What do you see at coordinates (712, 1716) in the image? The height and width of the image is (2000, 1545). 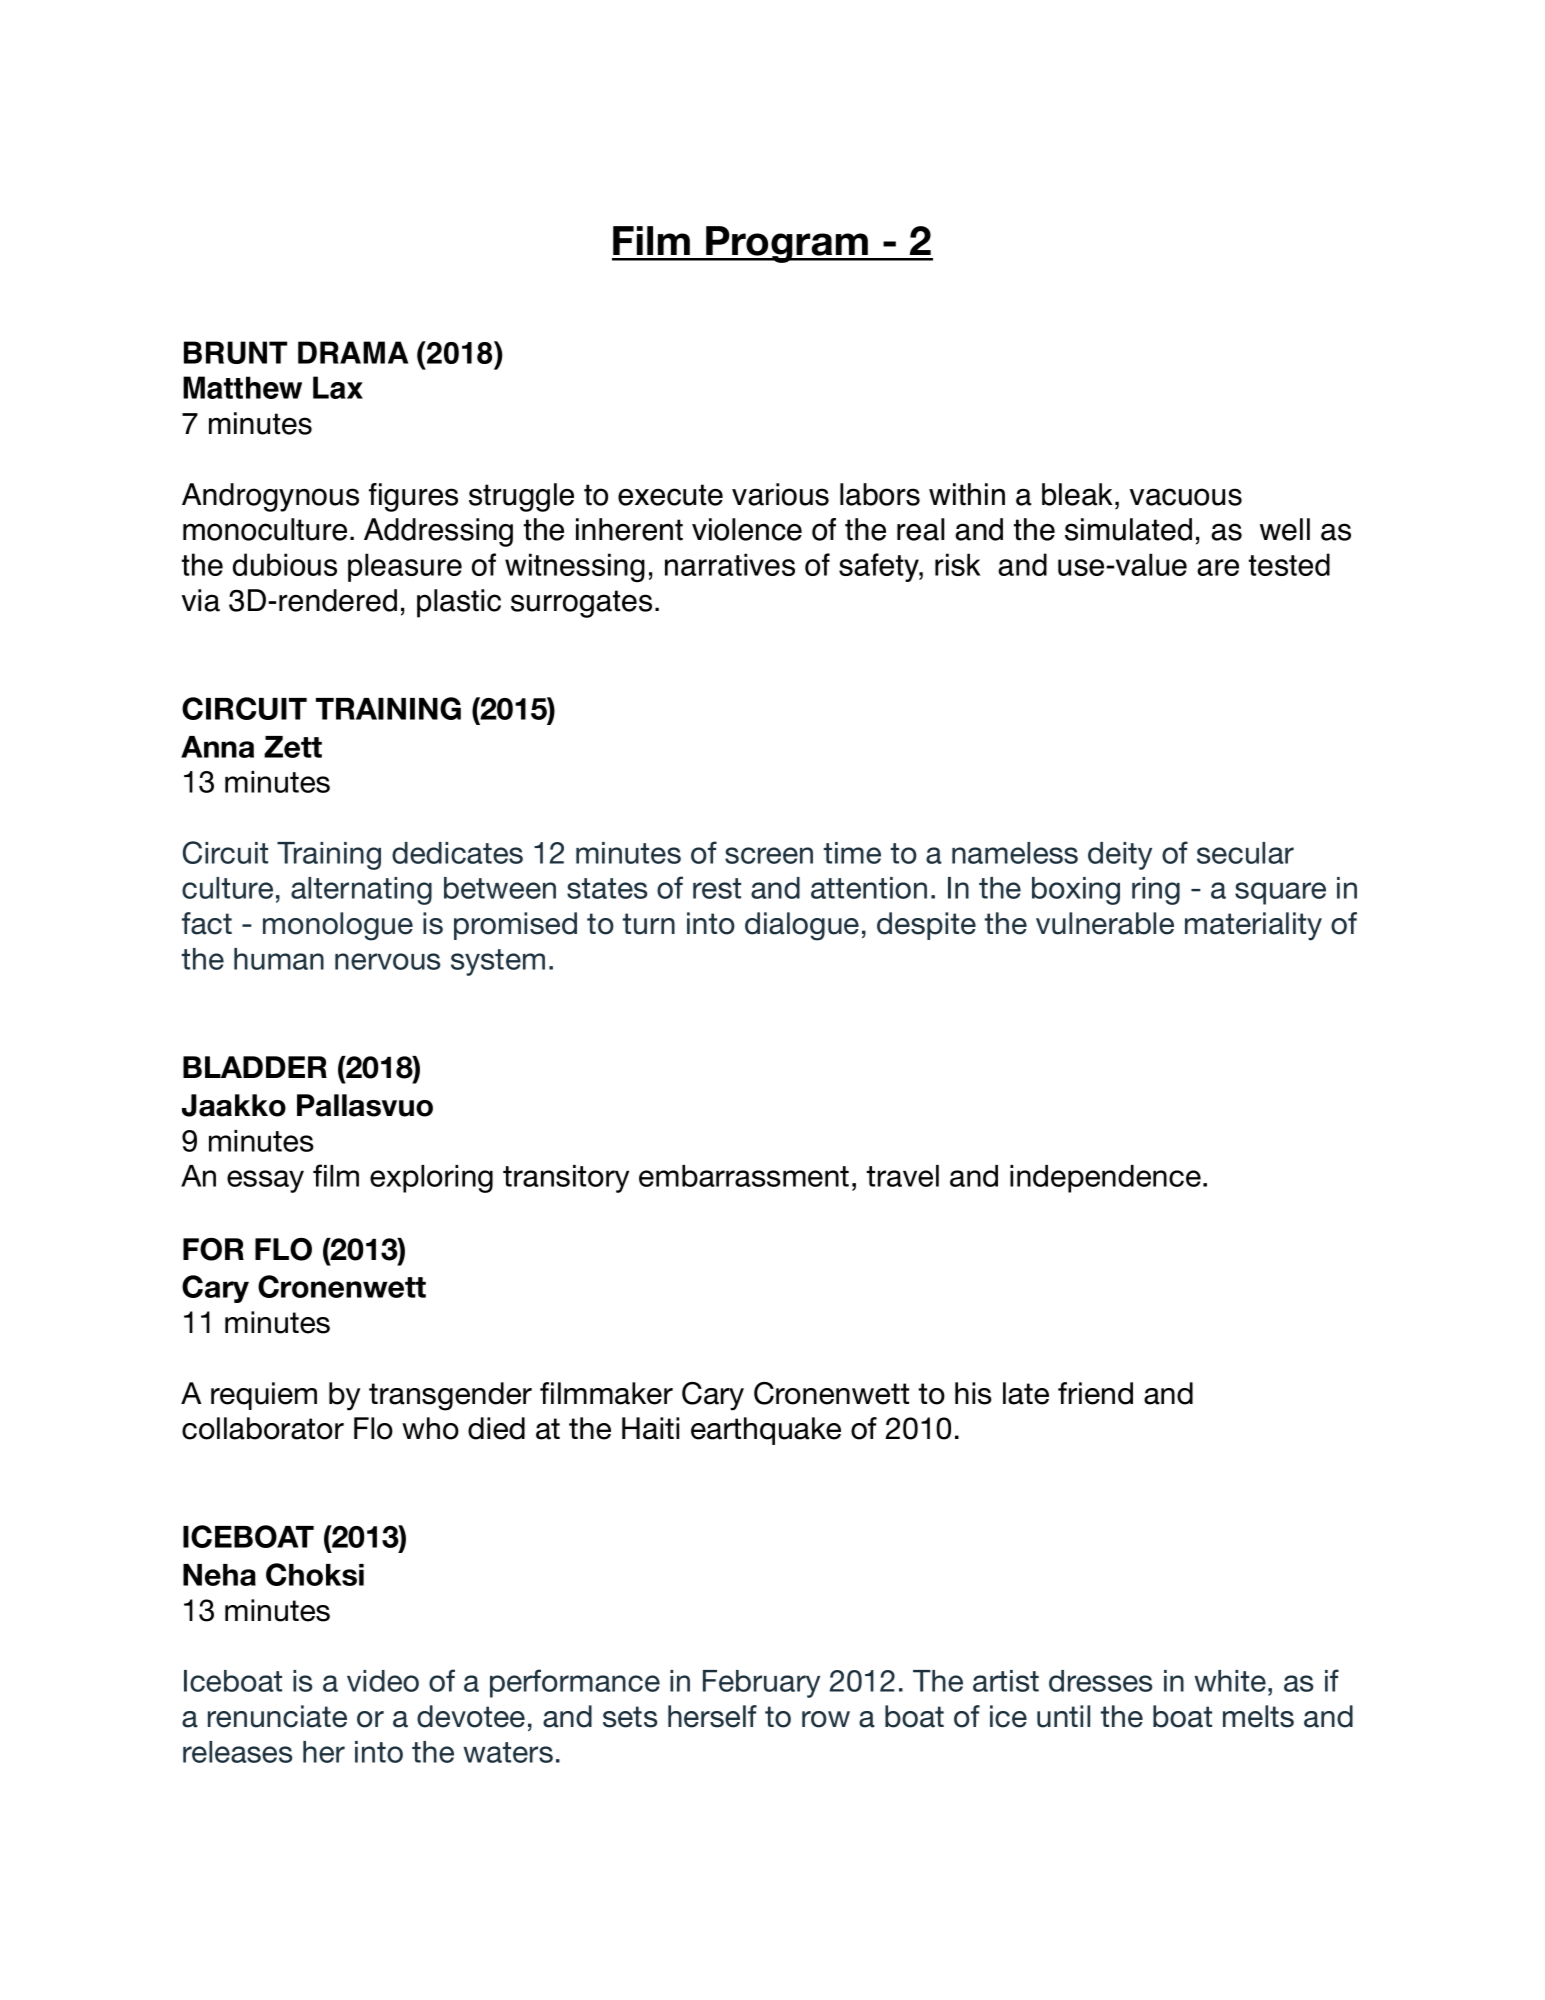 I see `herself` at bounding box center [712, 1716].
